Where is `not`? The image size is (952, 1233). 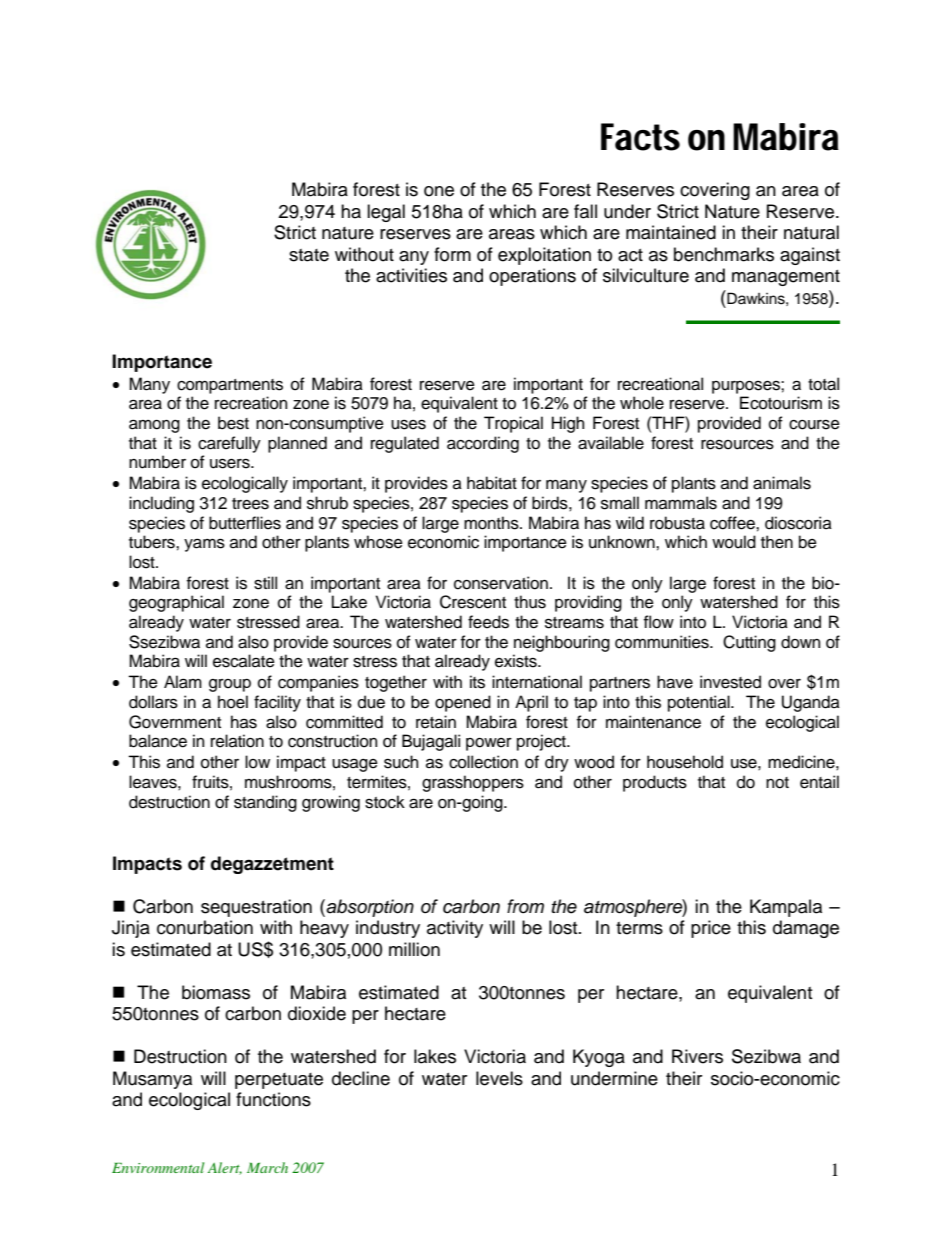
not is located at coordinates (777, 783).
